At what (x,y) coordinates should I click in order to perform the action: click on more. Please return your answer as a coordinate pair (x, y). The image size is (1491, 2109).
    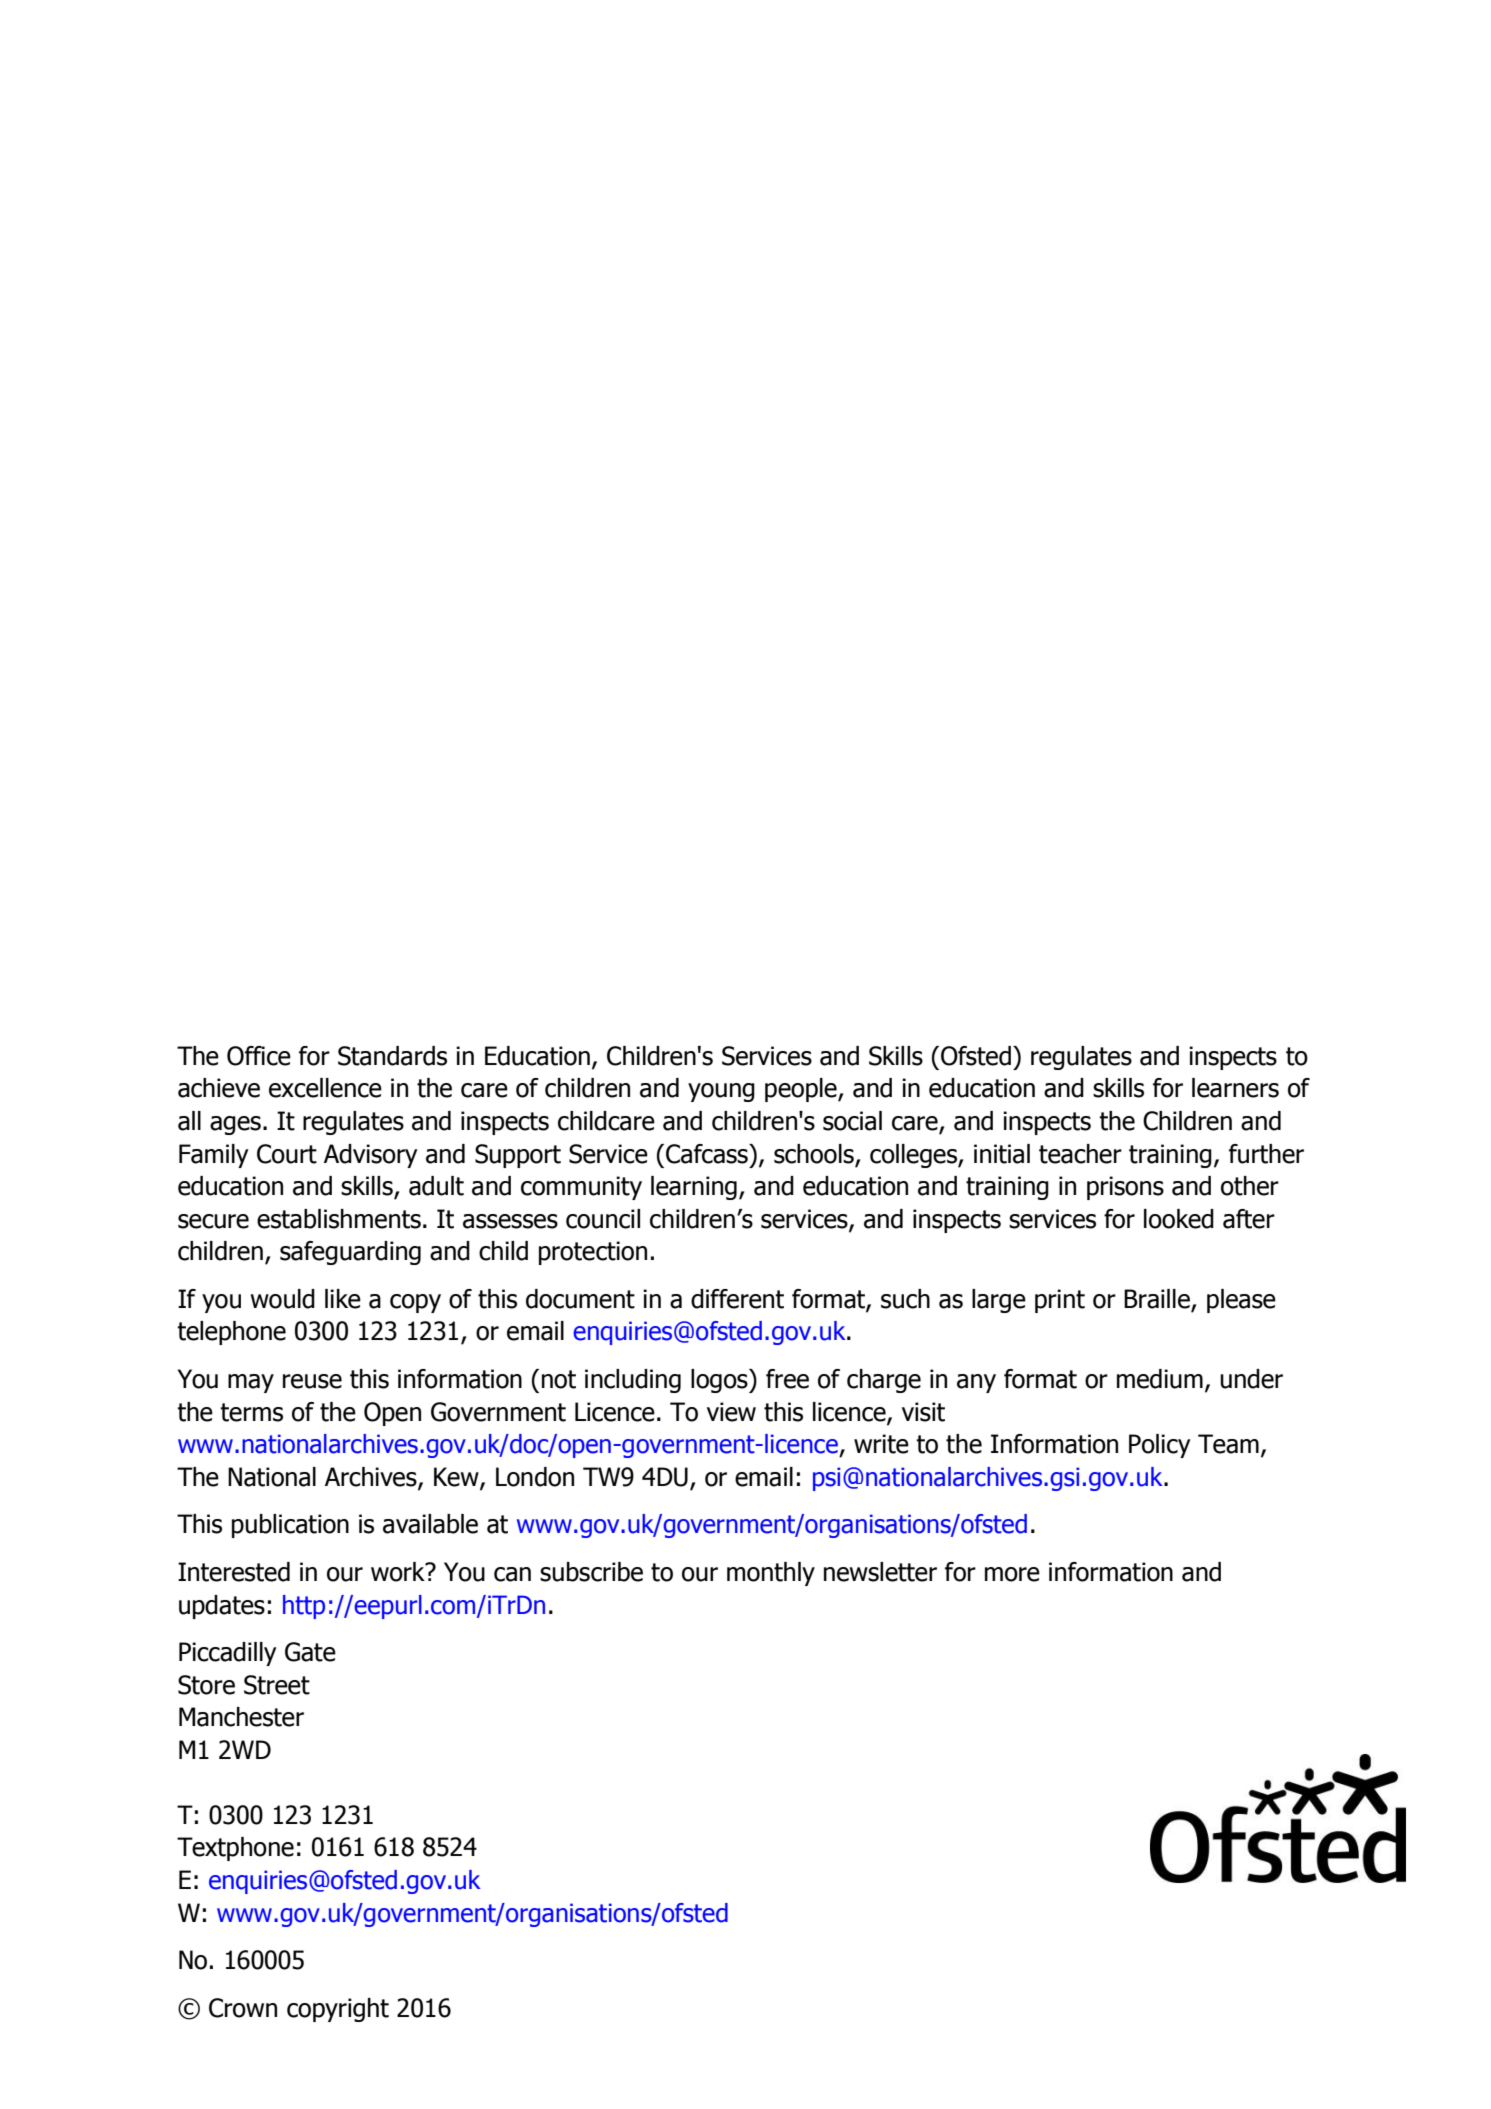
    Looking at the image, I should click on (1012, 1574).
